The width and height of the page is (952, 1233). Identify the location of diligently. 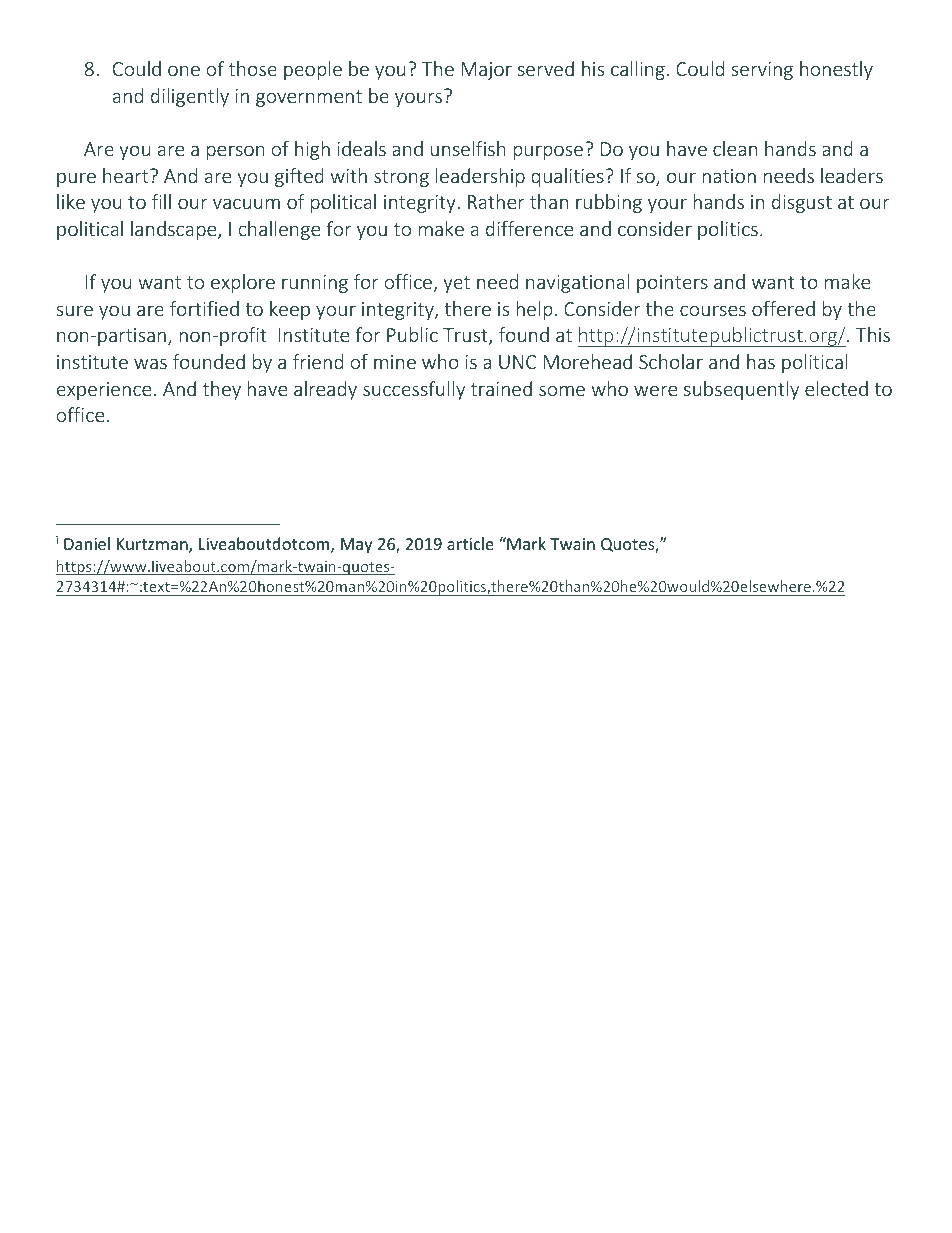
(190, 97).
